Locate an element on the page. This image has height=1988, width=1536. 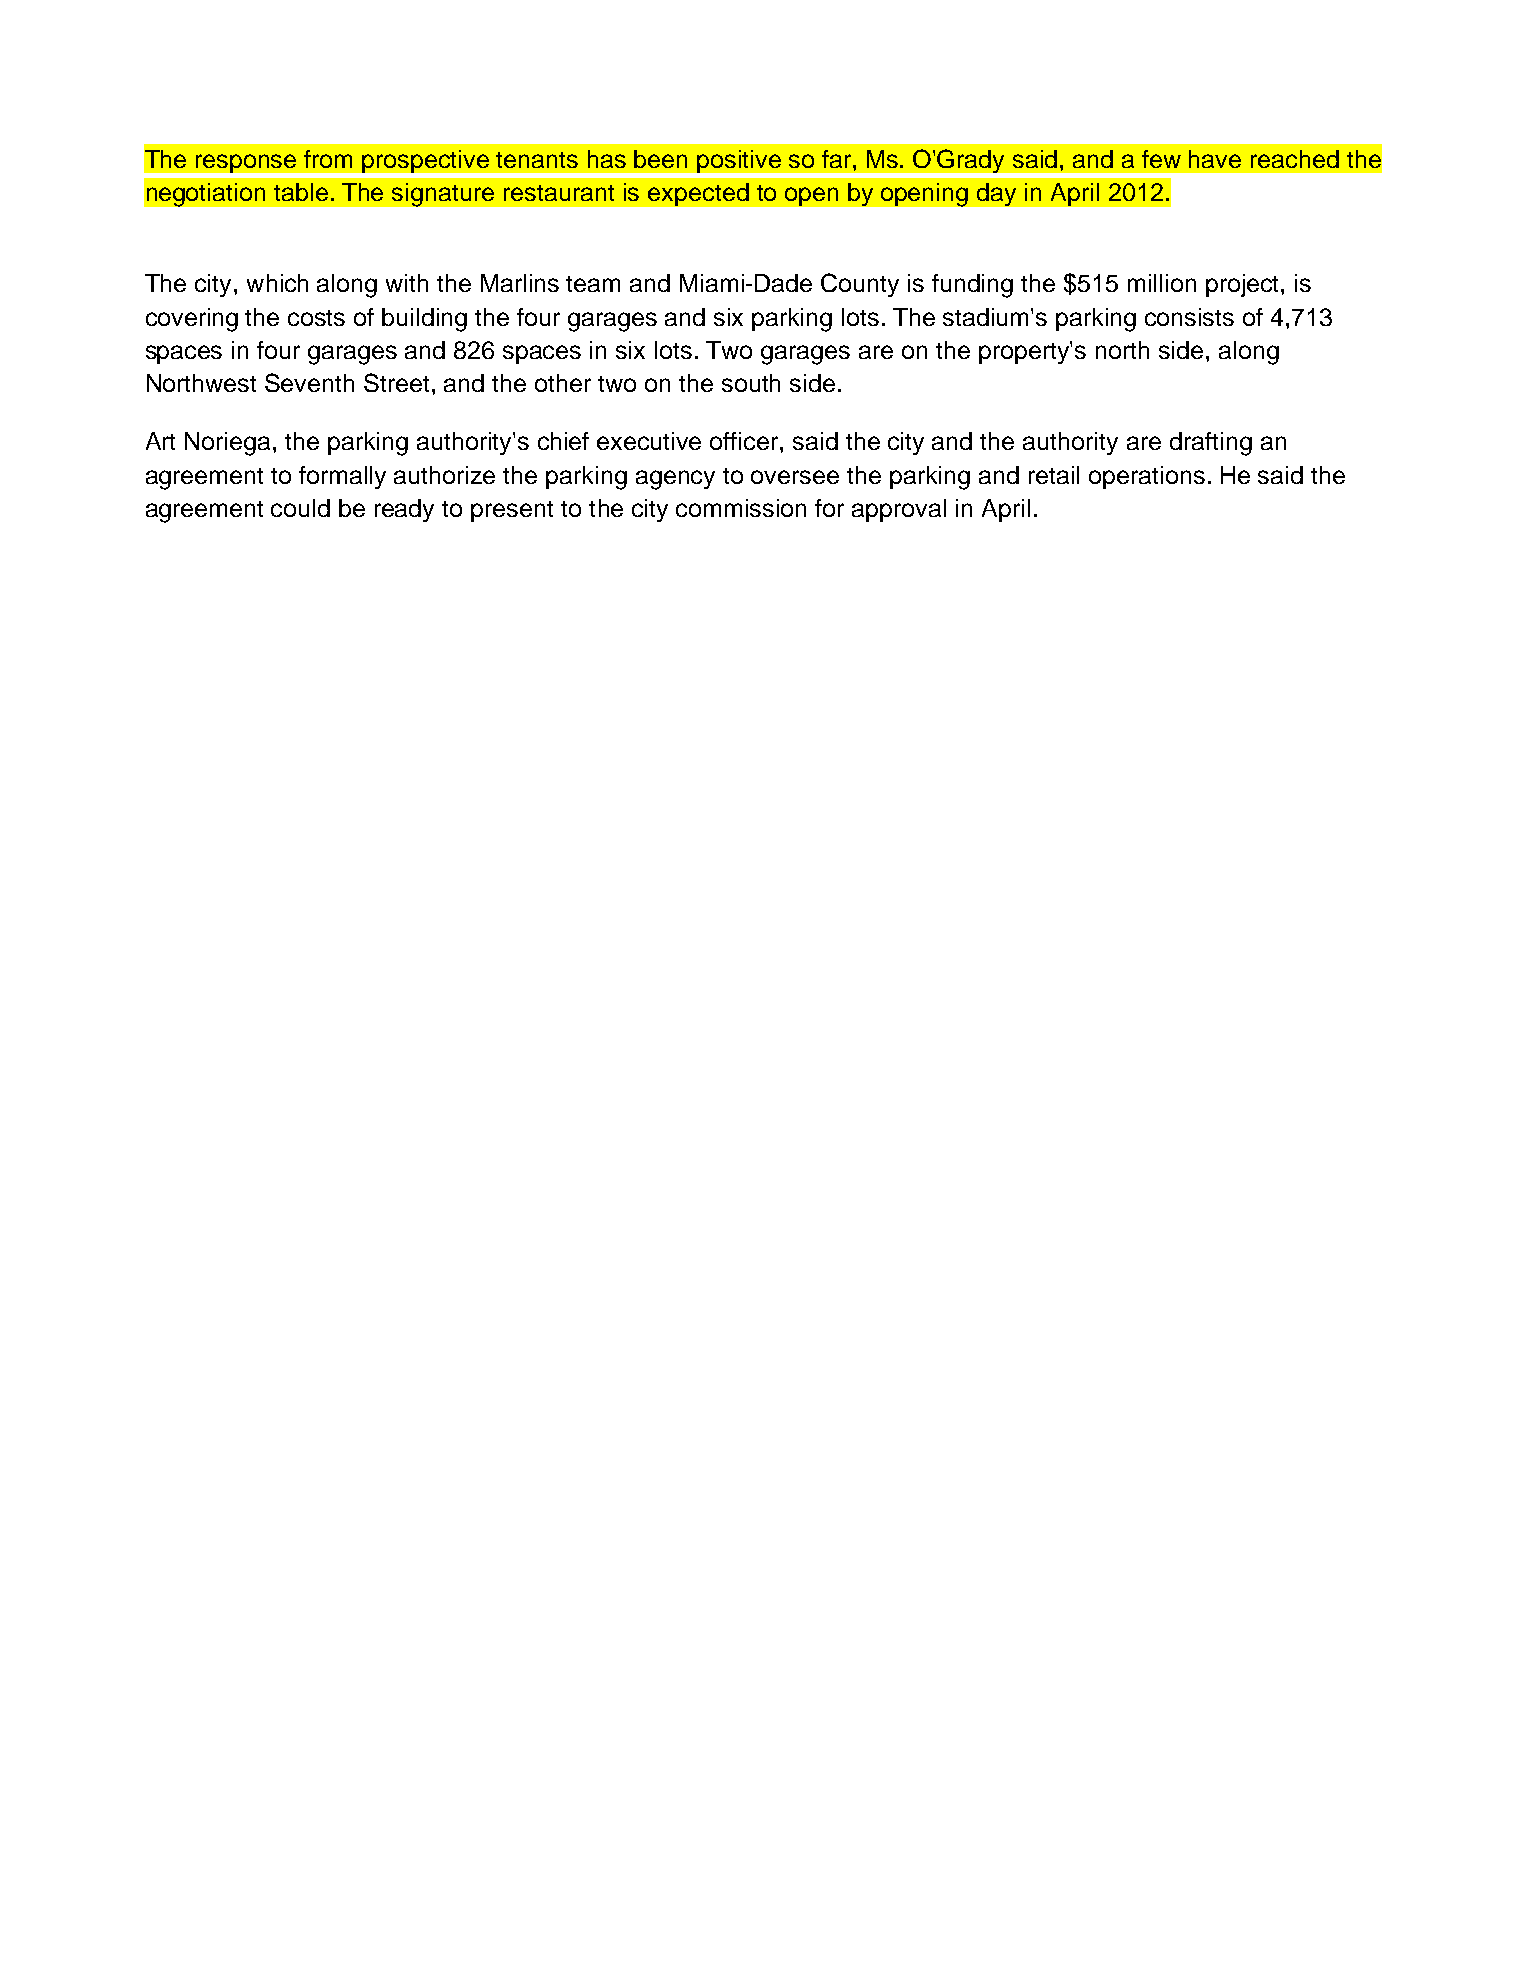
operations is located at coordinates (1147, 477).
